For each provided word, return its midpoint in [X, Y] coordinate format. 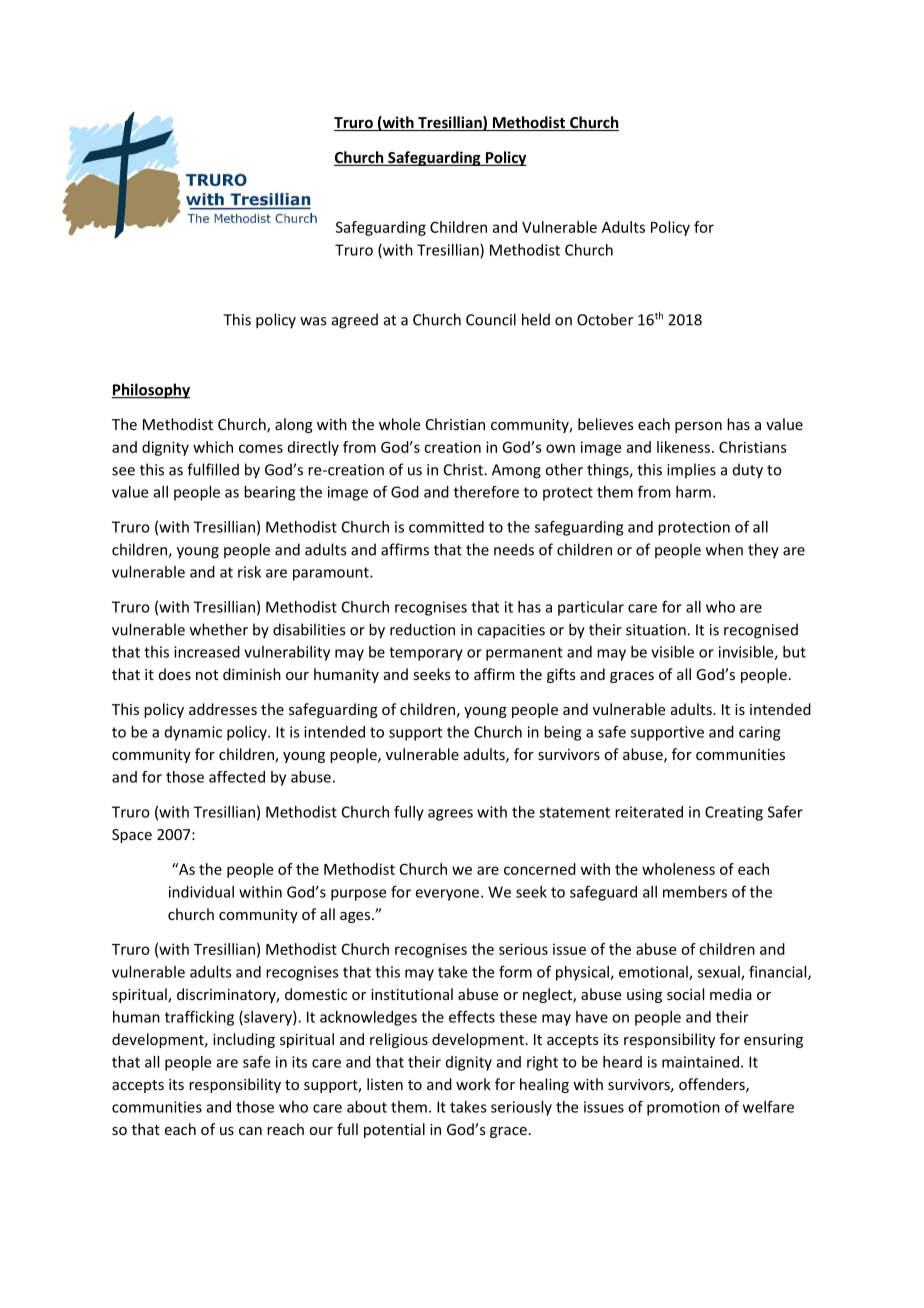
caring [759, 733]
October [605, 319]
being [562, 733]
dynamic [193, 733]
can [250, 1131]
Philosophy [150, 391]
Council [491, 319]
